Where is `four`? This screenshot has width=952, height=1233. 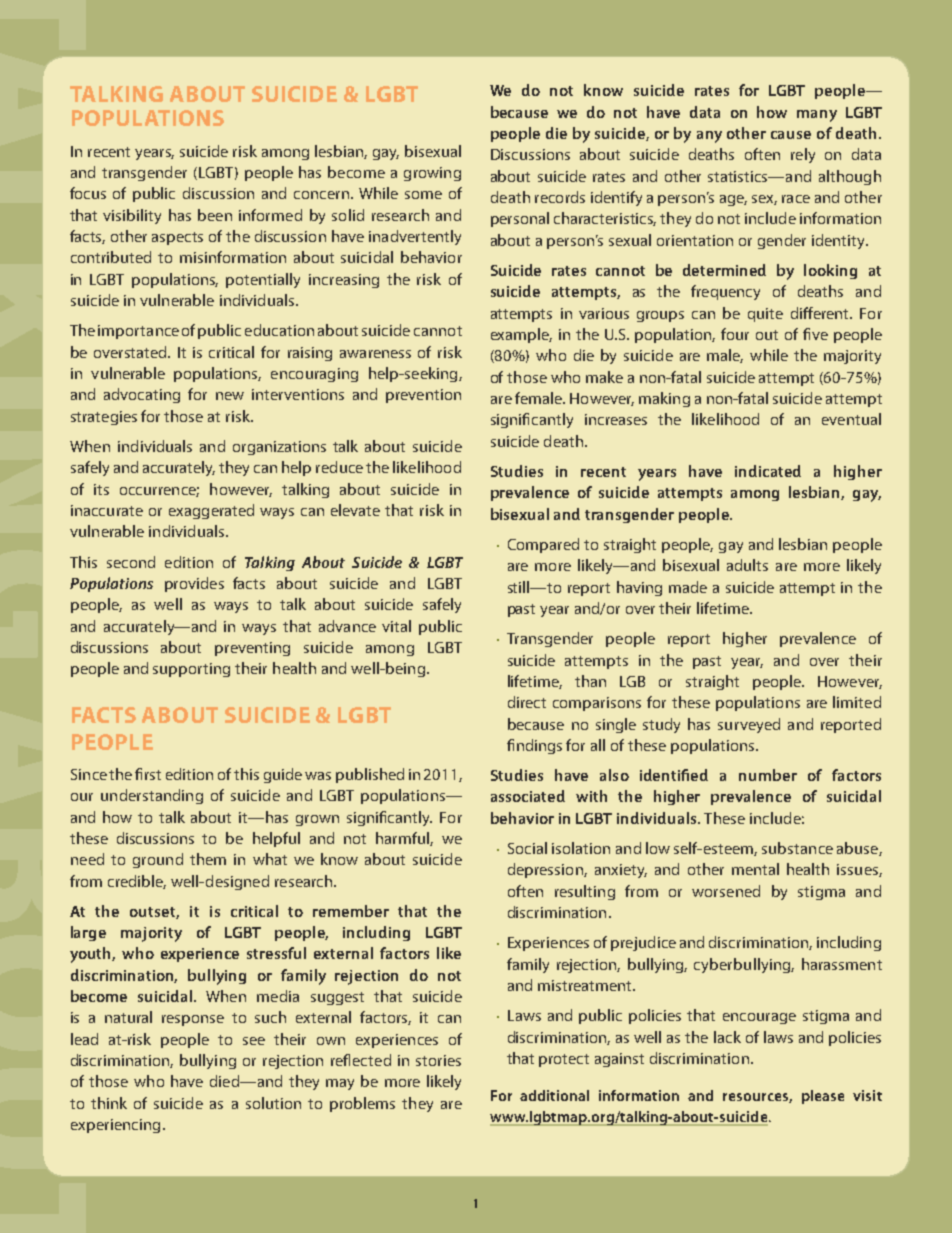 four is located at coordinates (735, 334).
